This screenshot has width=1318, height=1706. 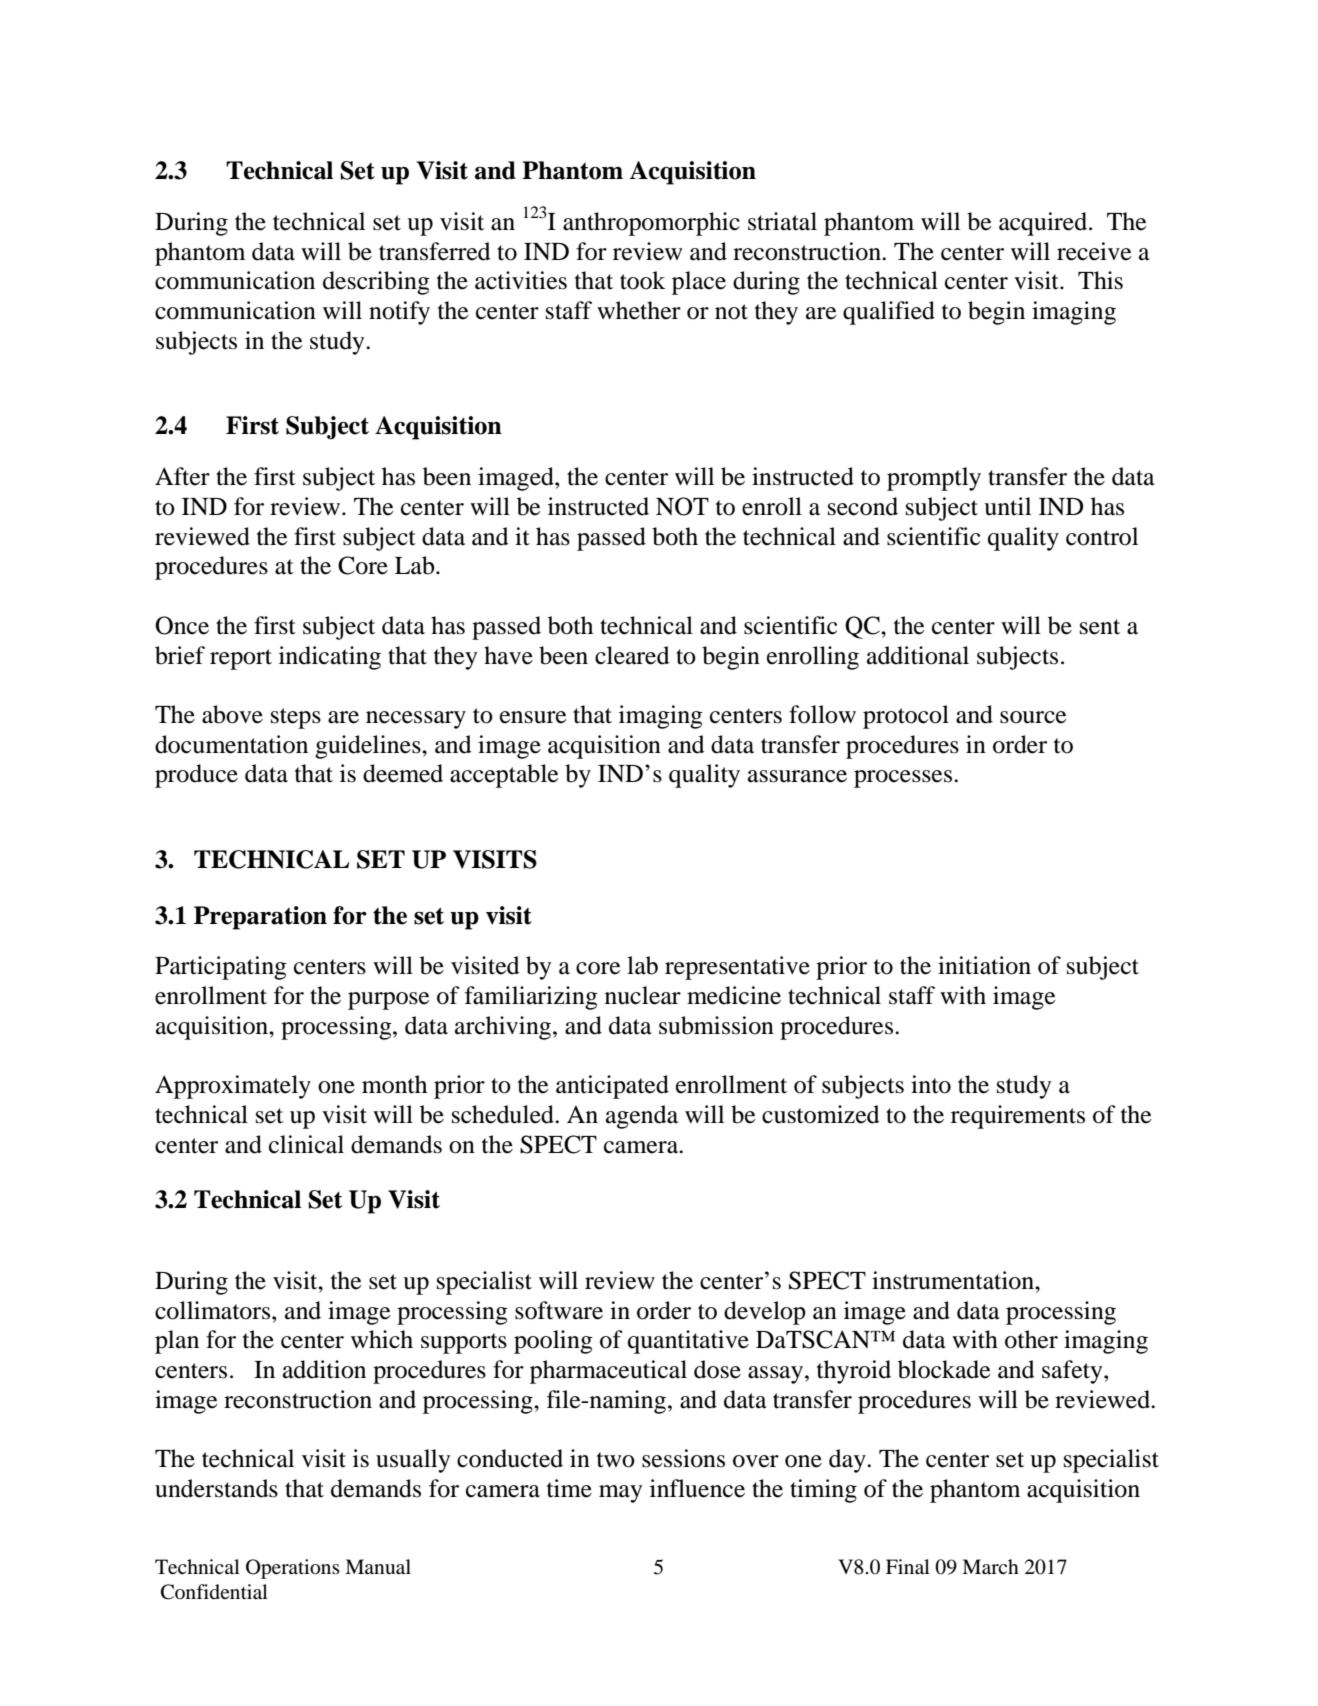 What do you see at coordinates (1044, 224) in the screenshot?
I see `acquired` at bounding box center [1044, 224].
